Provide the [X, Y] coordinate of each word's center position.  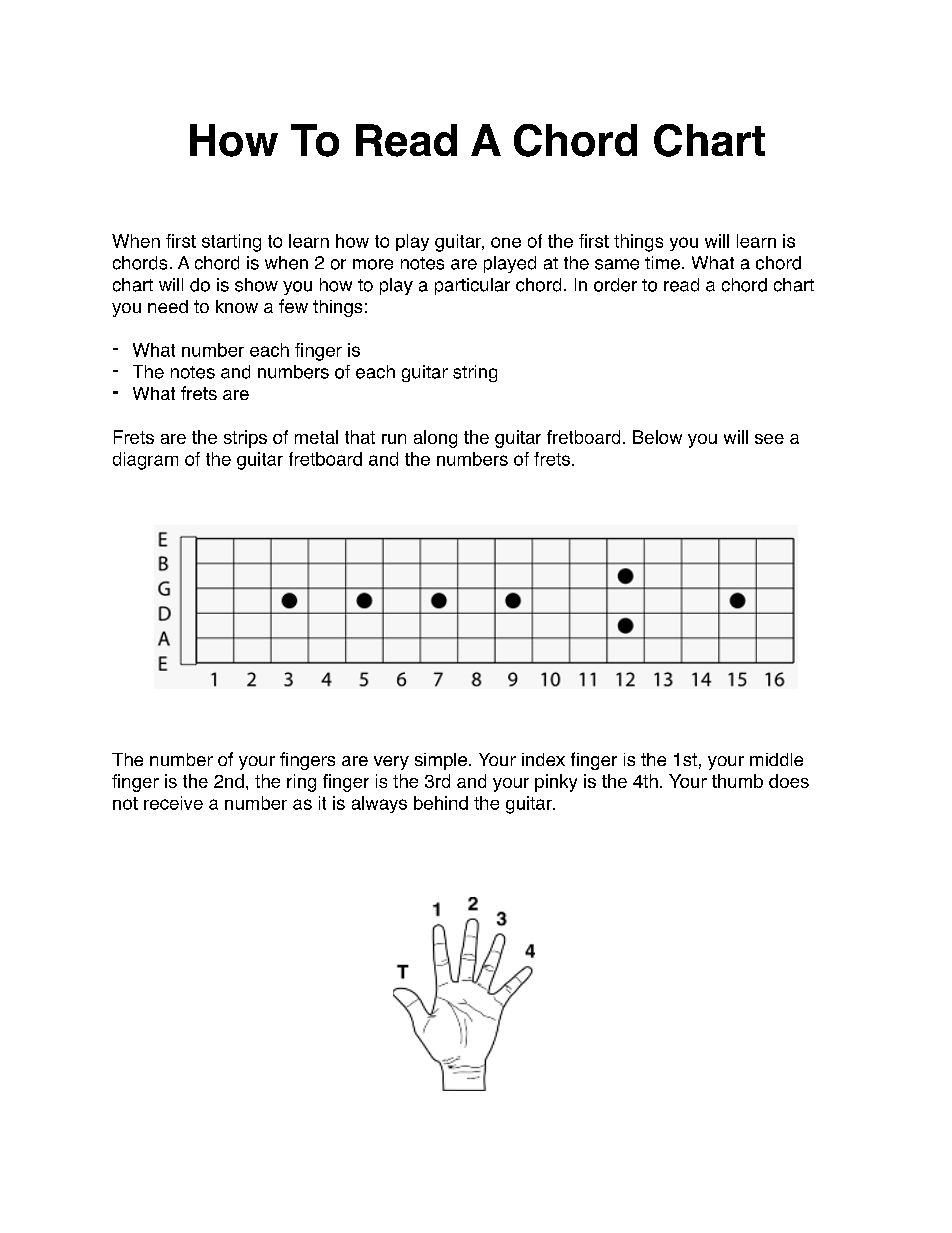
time [662, 263]
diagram [145, 461]
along [435, 439]
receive [173, 803]
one [506, 242]
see [769, 439]
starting [231, 243]
